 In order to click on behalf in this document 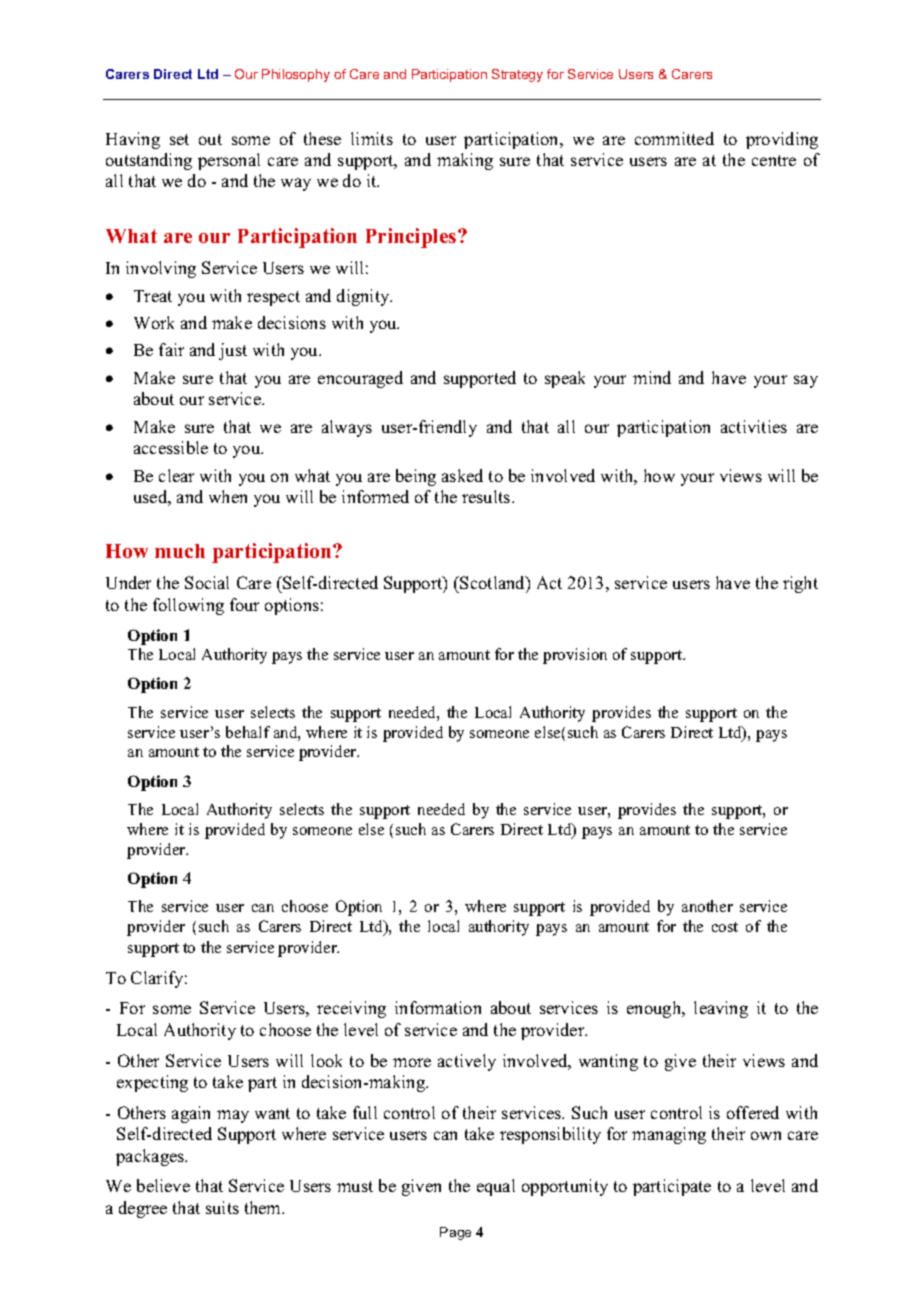, I will do `click(248, 732)`.
